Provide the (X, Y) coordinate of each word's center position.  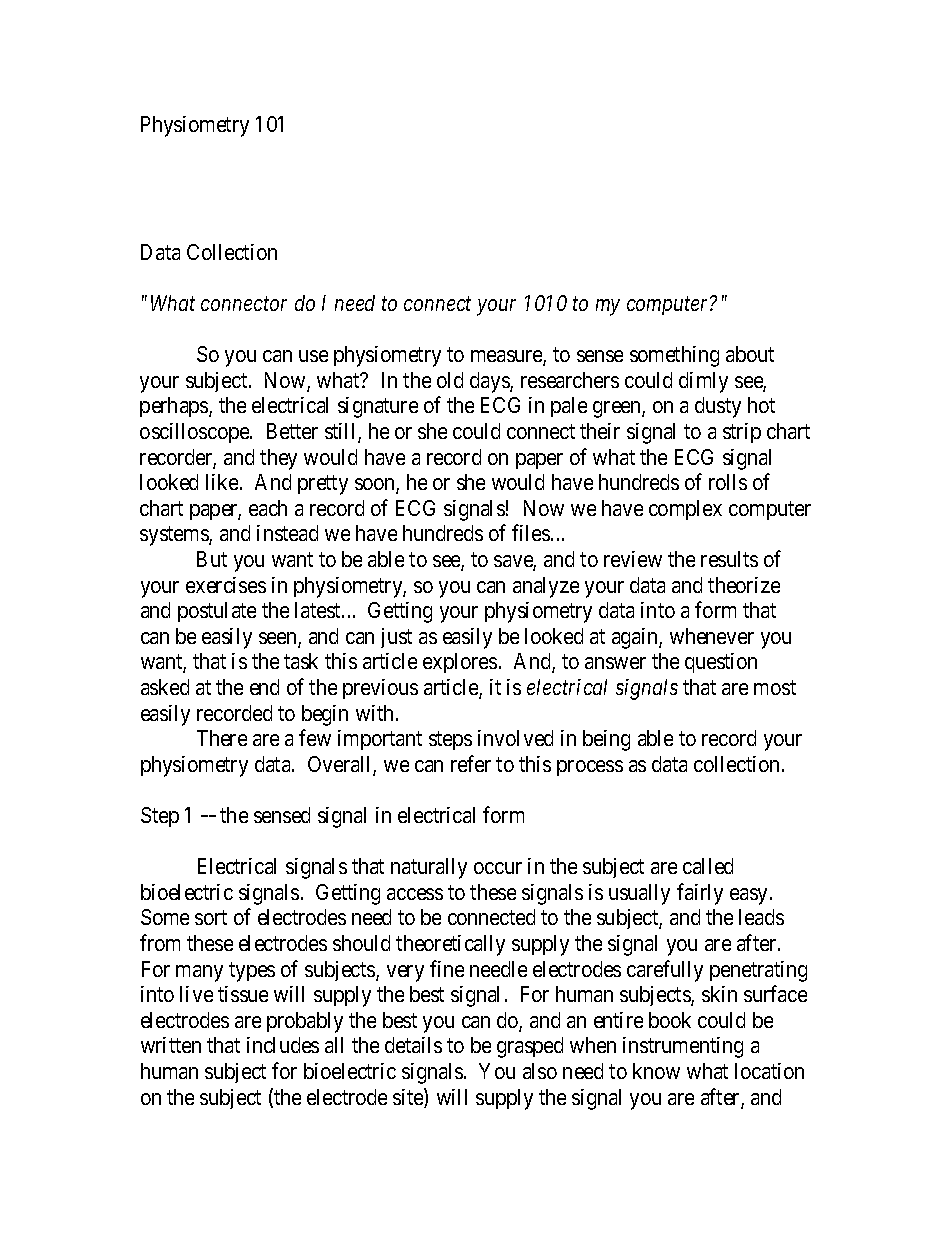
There (222, 738)
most (775, 687)
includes (283, 1045)
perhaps (175, 407)
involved (515, 738)
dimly (703, 382)
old (450, 380)
